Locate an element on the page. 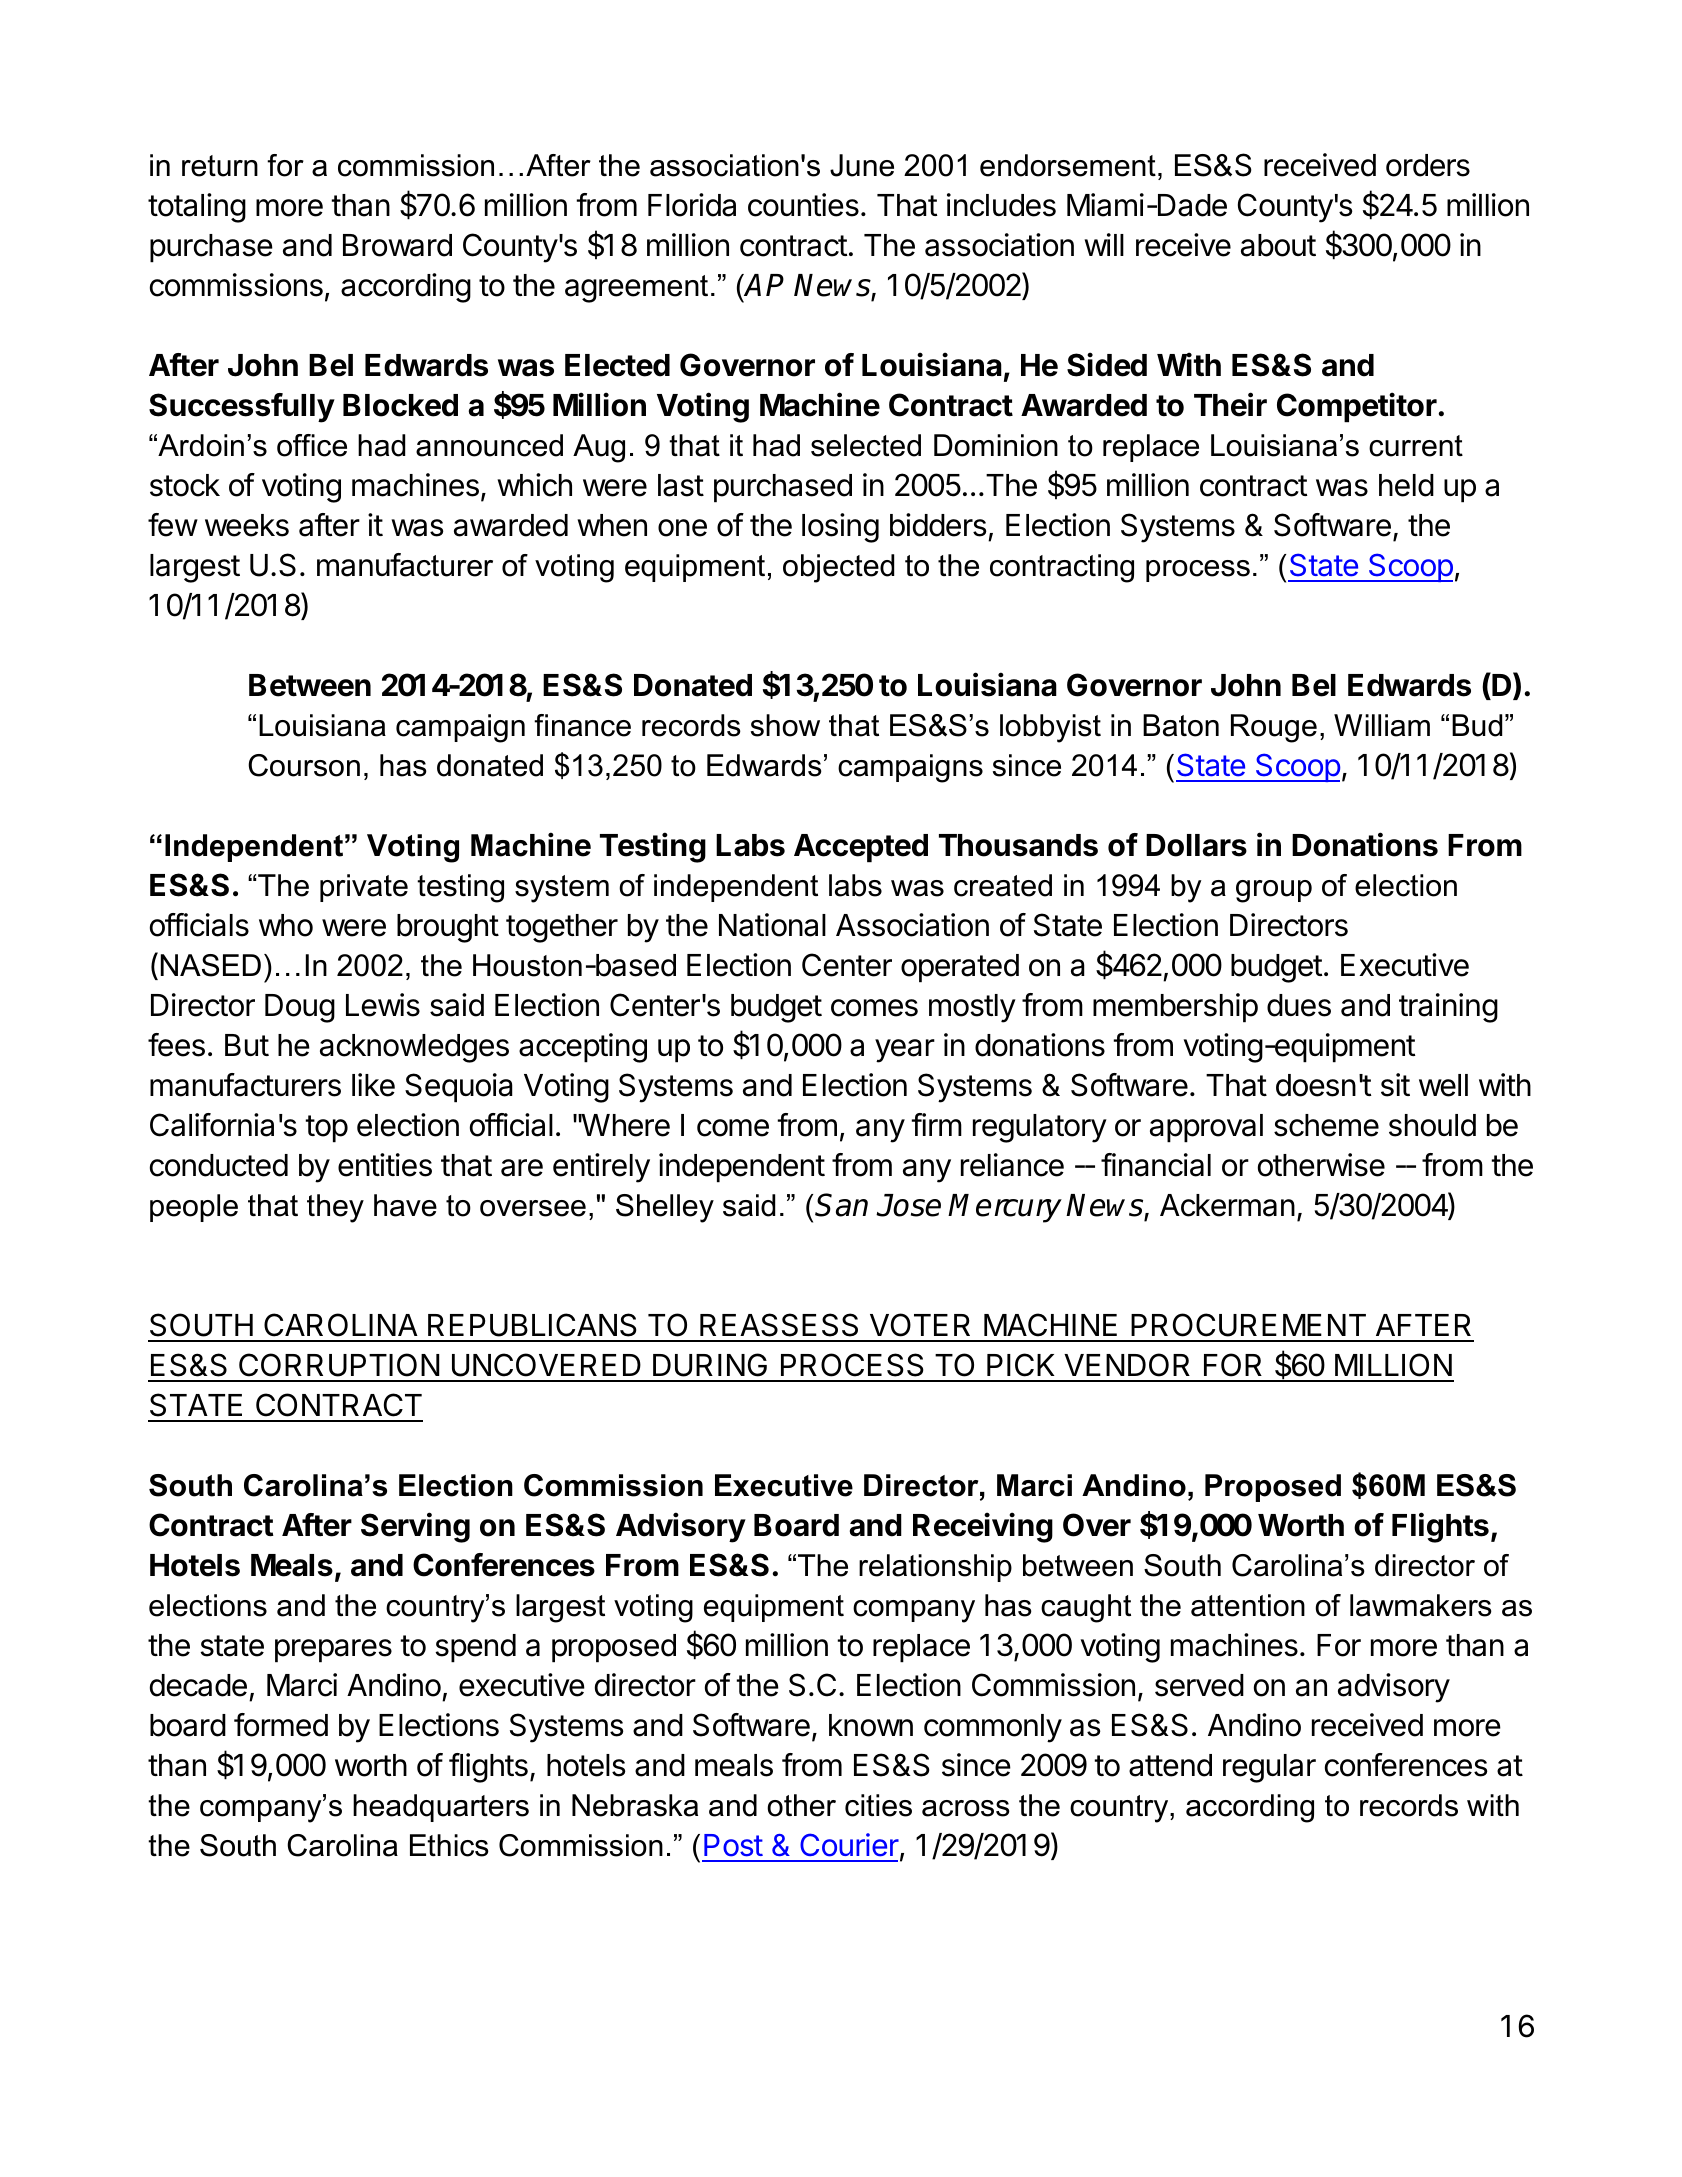 The image size is (1682, 2177). Doug is located at coordinates (300, 1008).
